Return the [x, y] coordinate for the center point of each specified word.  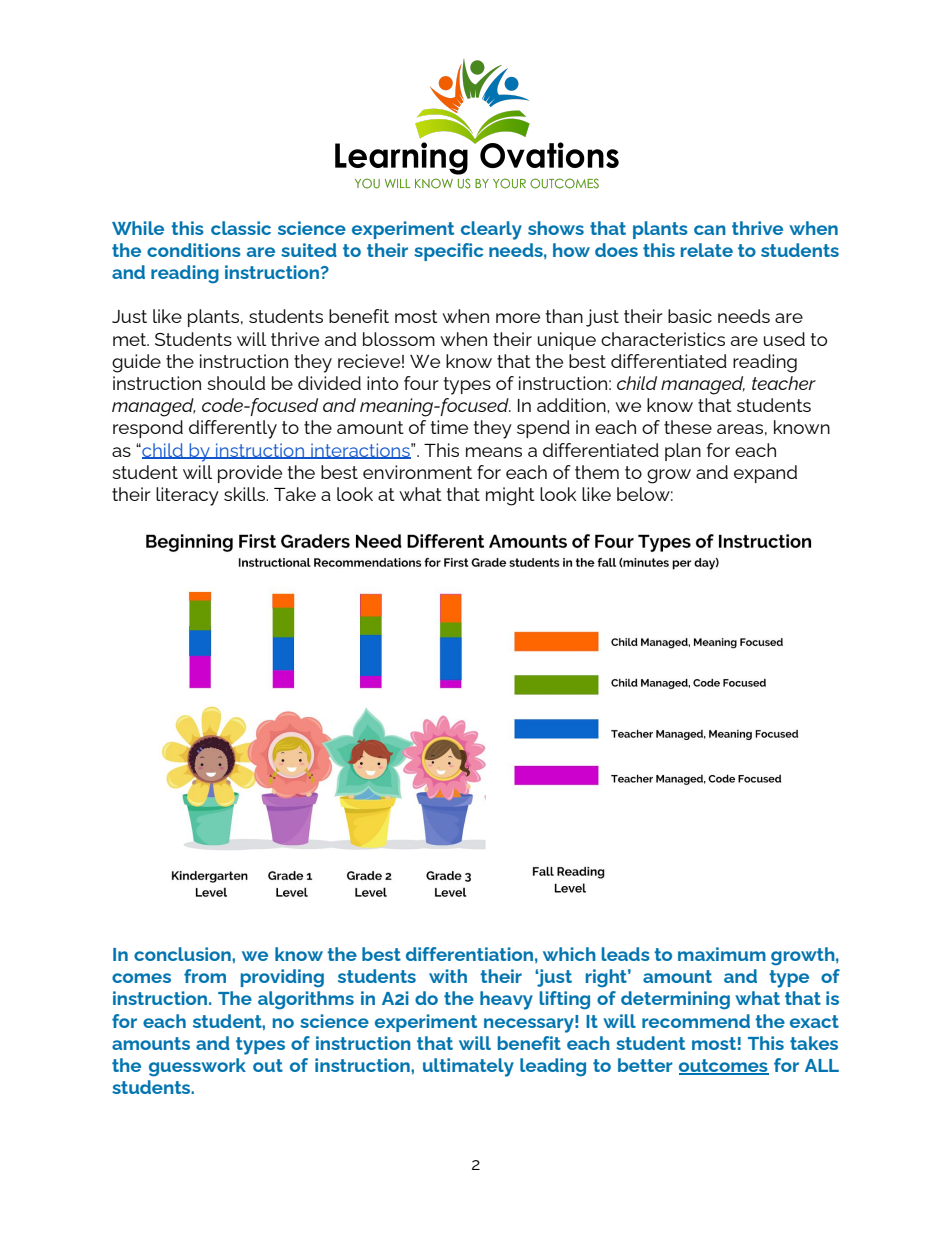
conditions [194, 250]
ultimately [468, 1067]
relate [707, 250]
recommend [696, 1021]
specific [448, 252]
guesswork [197, 1067]
